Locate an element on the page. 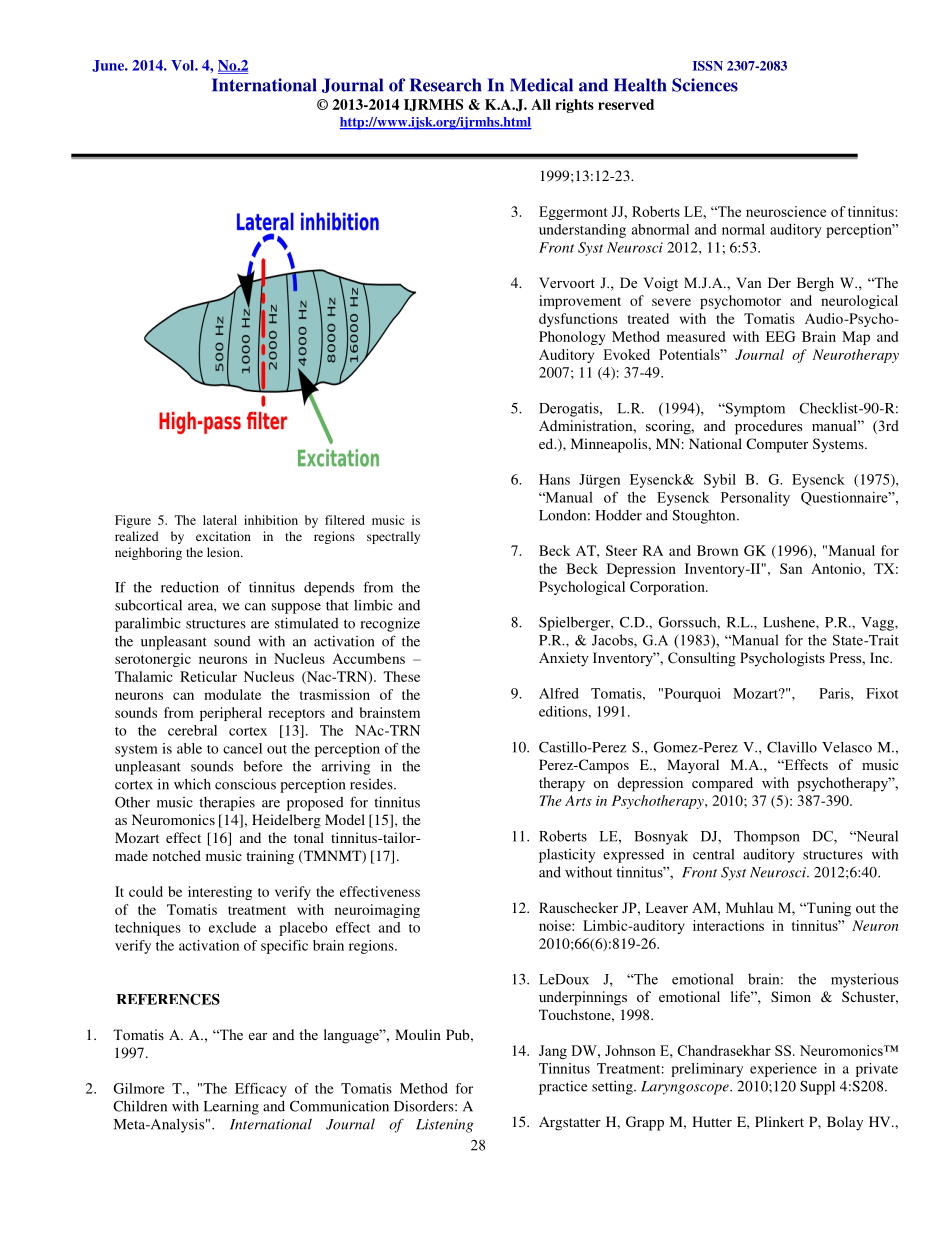 The height and width of the page is (1233, 952). Arts is located at coordinates (578, 800).
